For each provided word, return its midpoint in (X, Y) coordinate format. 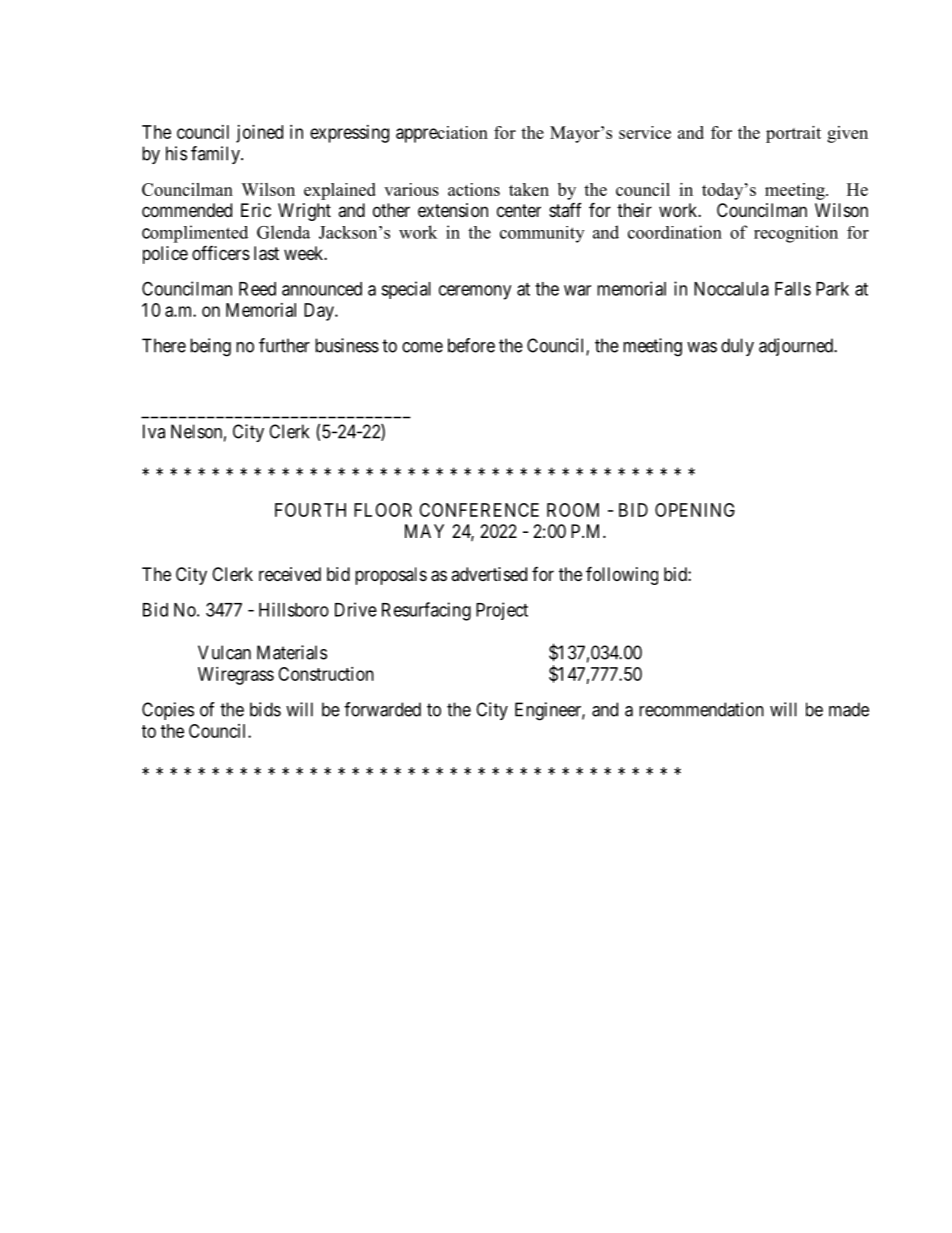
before (471, 345)
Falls (793, 289)
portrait (793, 134)
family (216, 155)
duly (737, 347)
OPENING (695, 510)
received (290, 574)
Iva (154, 431)
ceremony (475, 292)
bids (265, 709)
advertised (489, 574)
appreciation (442, 134)
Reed (257, 289)
